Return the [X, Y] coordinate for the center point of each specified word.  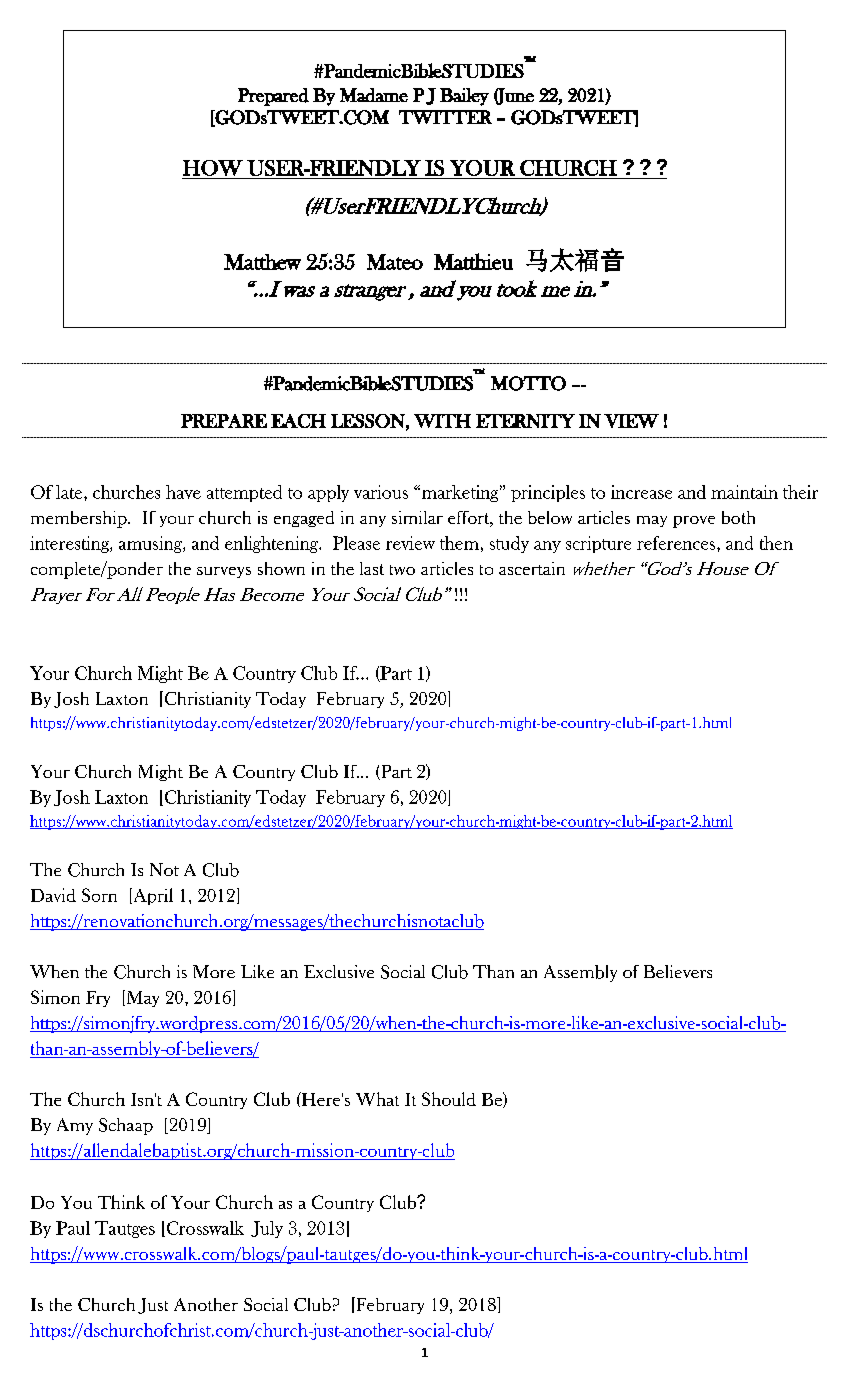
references [677, 543]
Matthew [262, 262]
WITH [442, 421]
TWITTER [445, 117]
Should [449, 1099]
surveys [224, 572]
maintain [744, 492]
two [402, 570]
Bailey [464, 97]
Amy [75, 1126]
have [183, 492]
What [377, 1099]
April [152, 896]
